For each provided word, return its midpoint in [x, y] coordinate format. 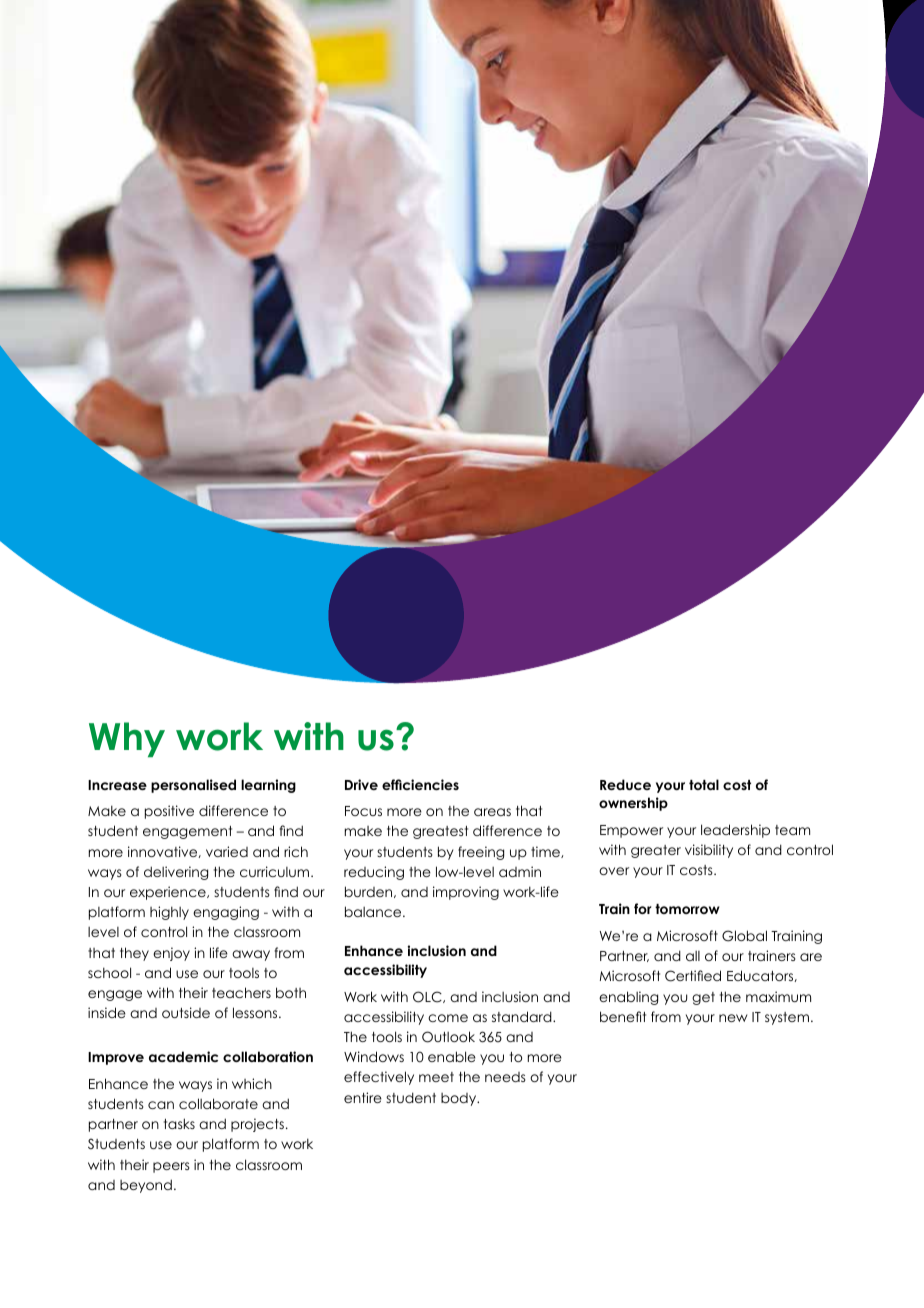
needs [505, 1077]
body [460, 1099]
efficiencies [420, 784]
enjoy [171, 954]
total [704, 784]
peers [171, 1167]
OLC [428, 997]
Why [127, 739]
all [693, 956]
